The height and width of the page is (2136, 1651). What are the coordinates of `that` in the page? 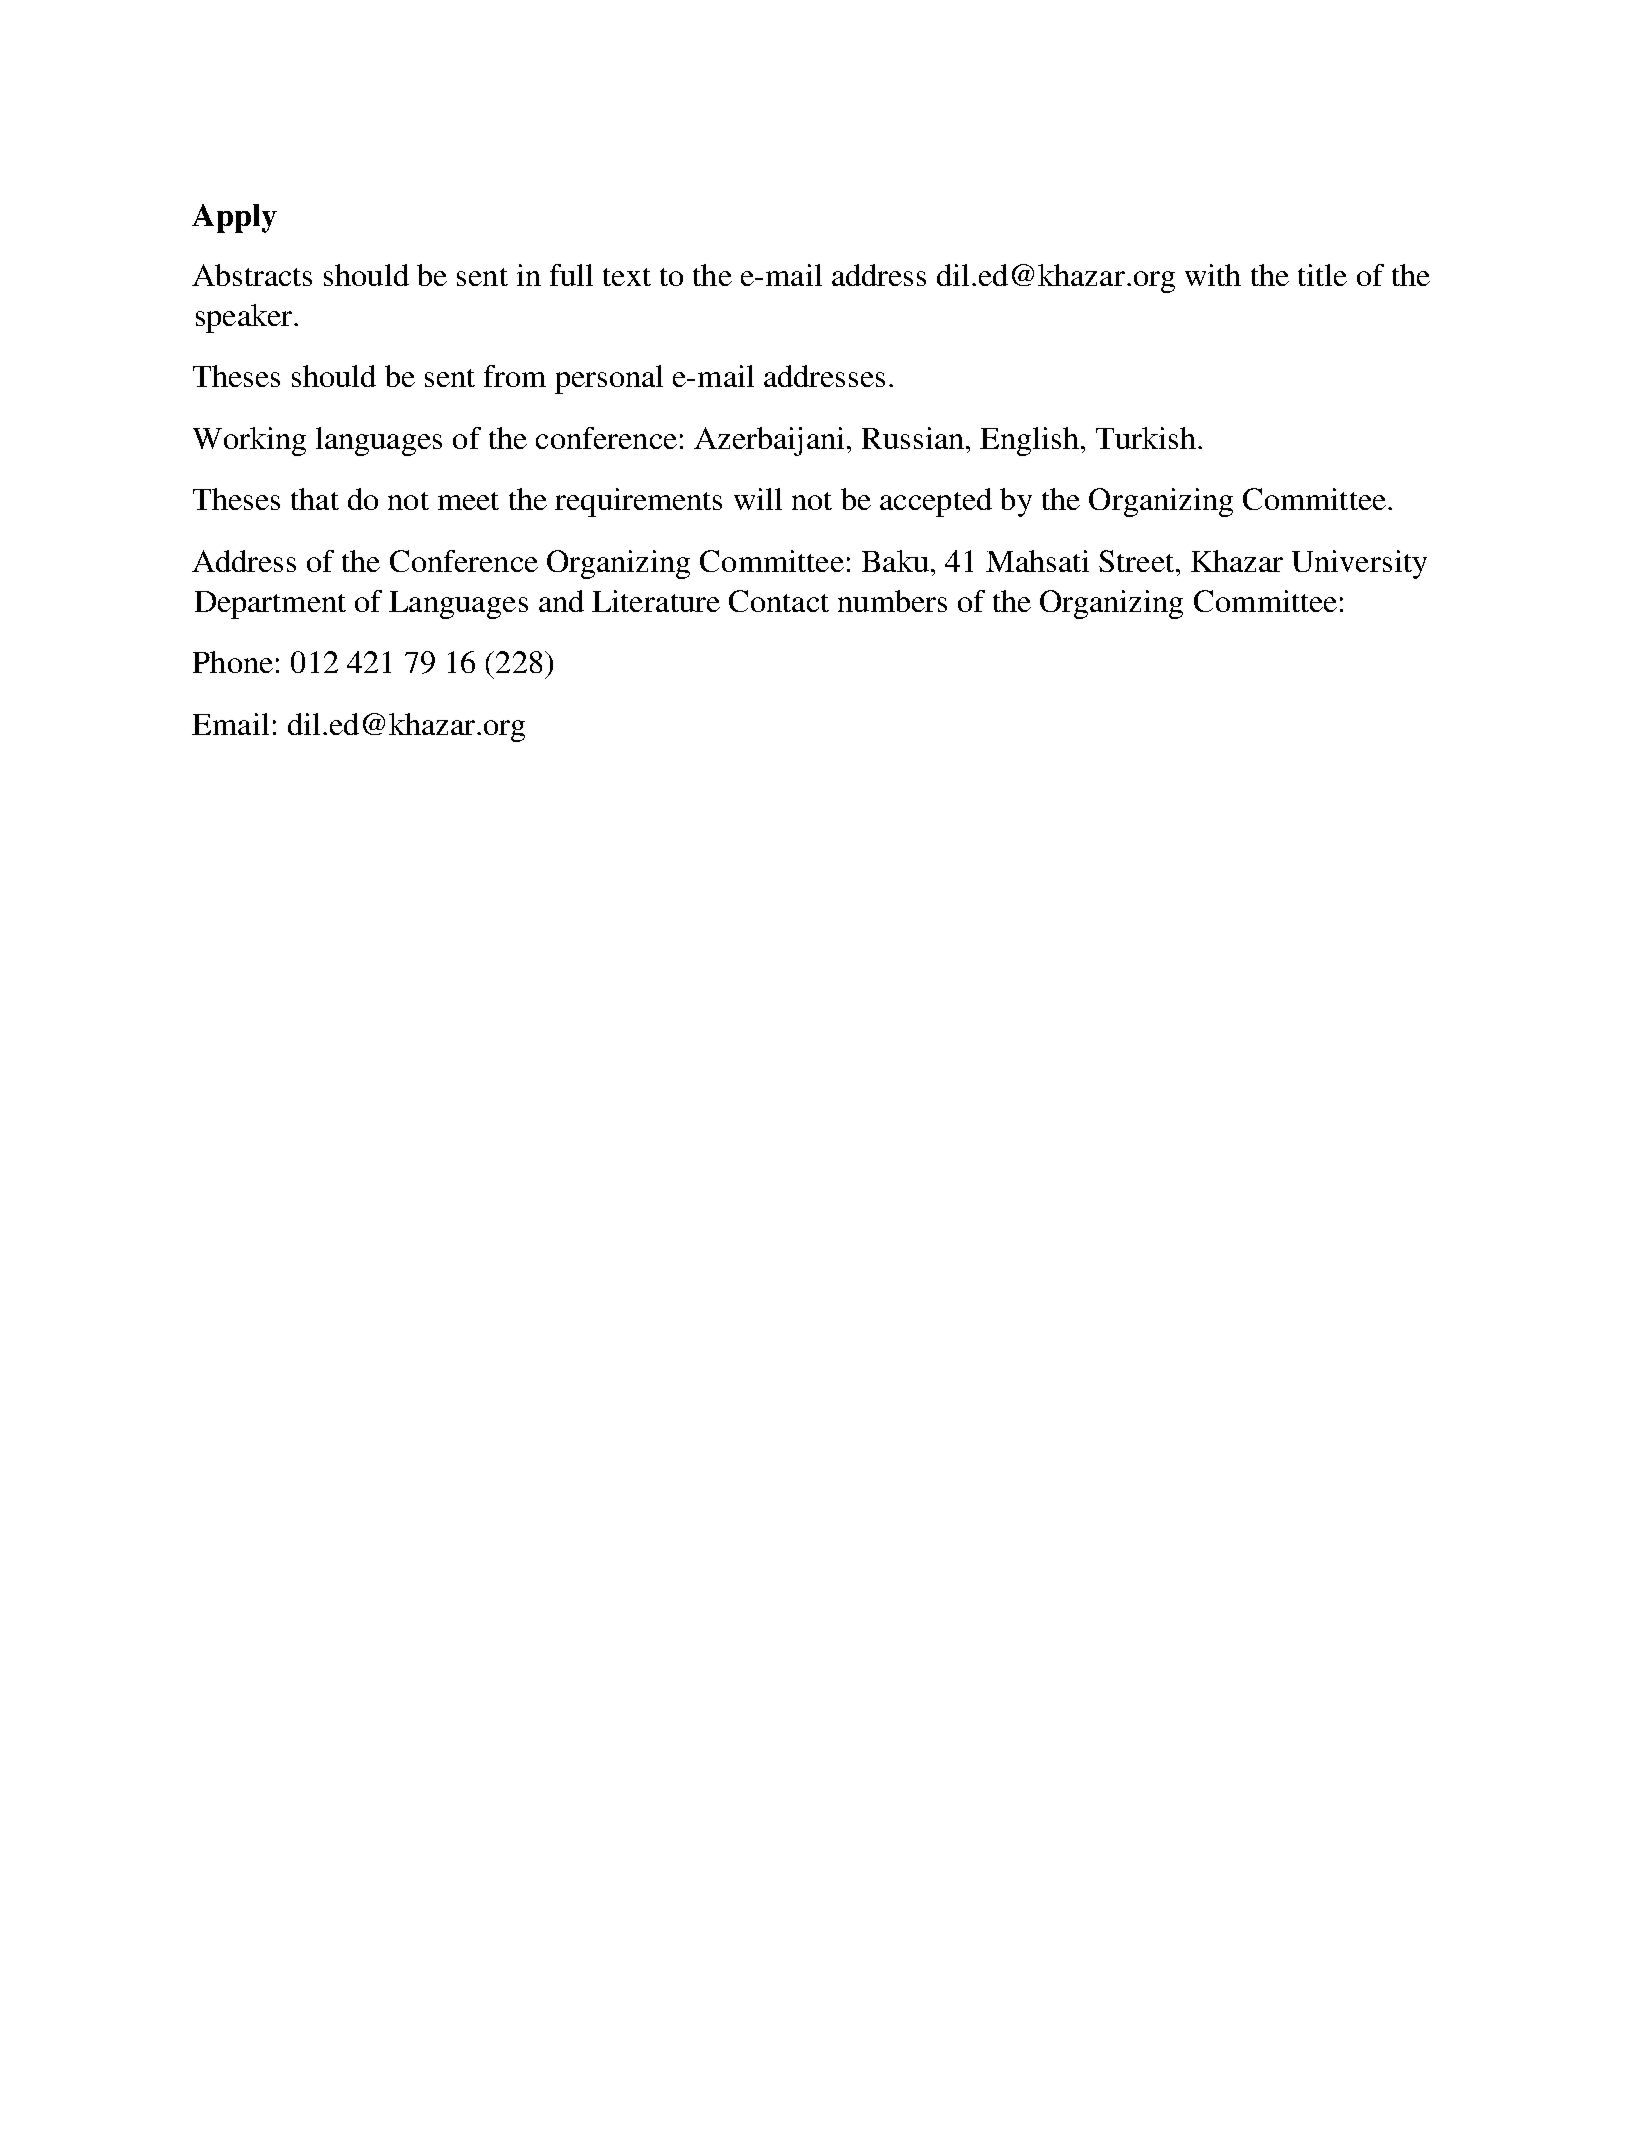 It's located at (315, 499).
